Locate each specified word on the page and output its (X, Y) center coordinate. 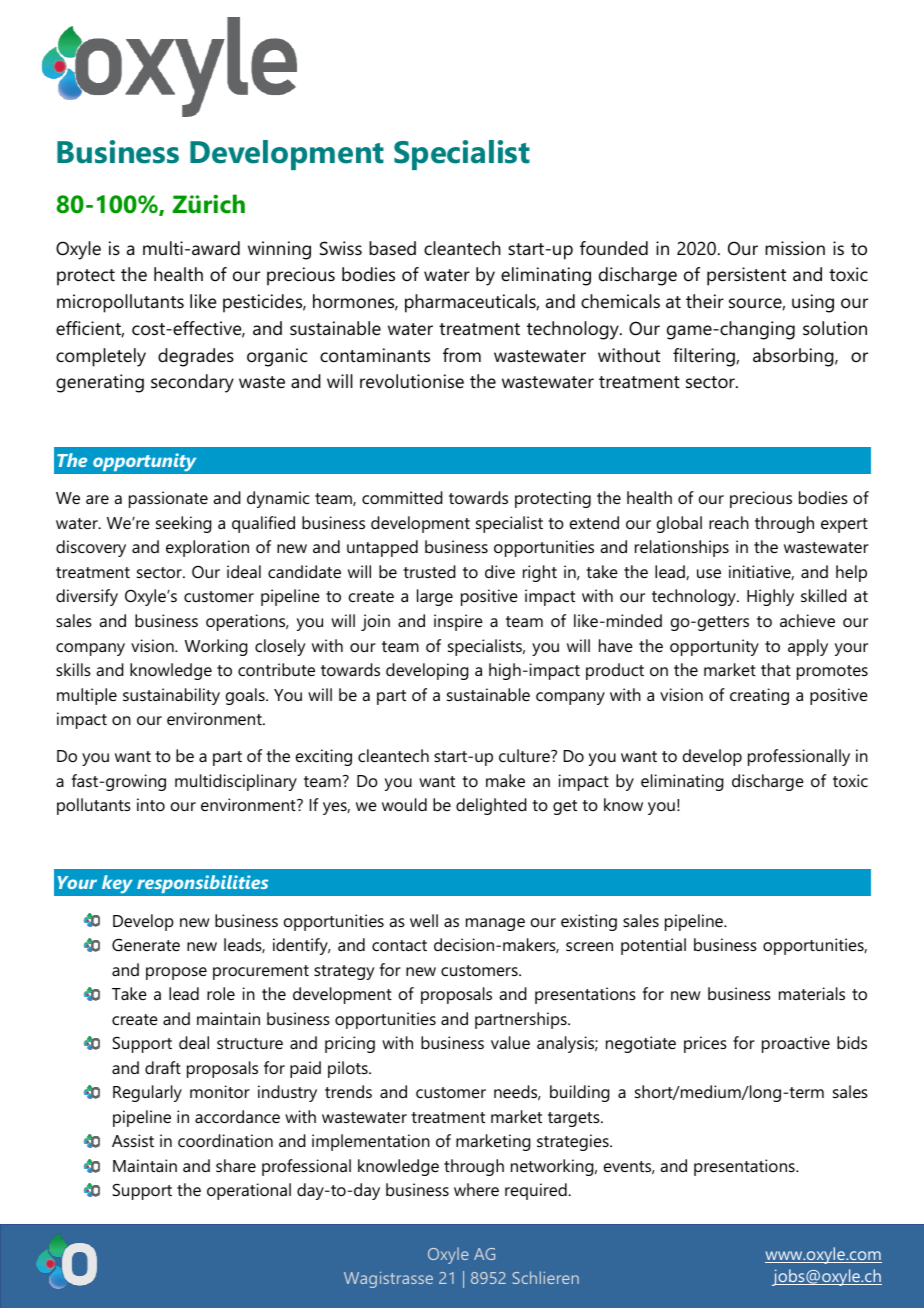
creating (759, 696)
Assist (133, 1140)
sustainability (171, 696)
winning (279, 250)
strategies (574, 1142)
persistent (746, 276)
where (476, 1189)
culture (525, 755)
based (392, 248)
